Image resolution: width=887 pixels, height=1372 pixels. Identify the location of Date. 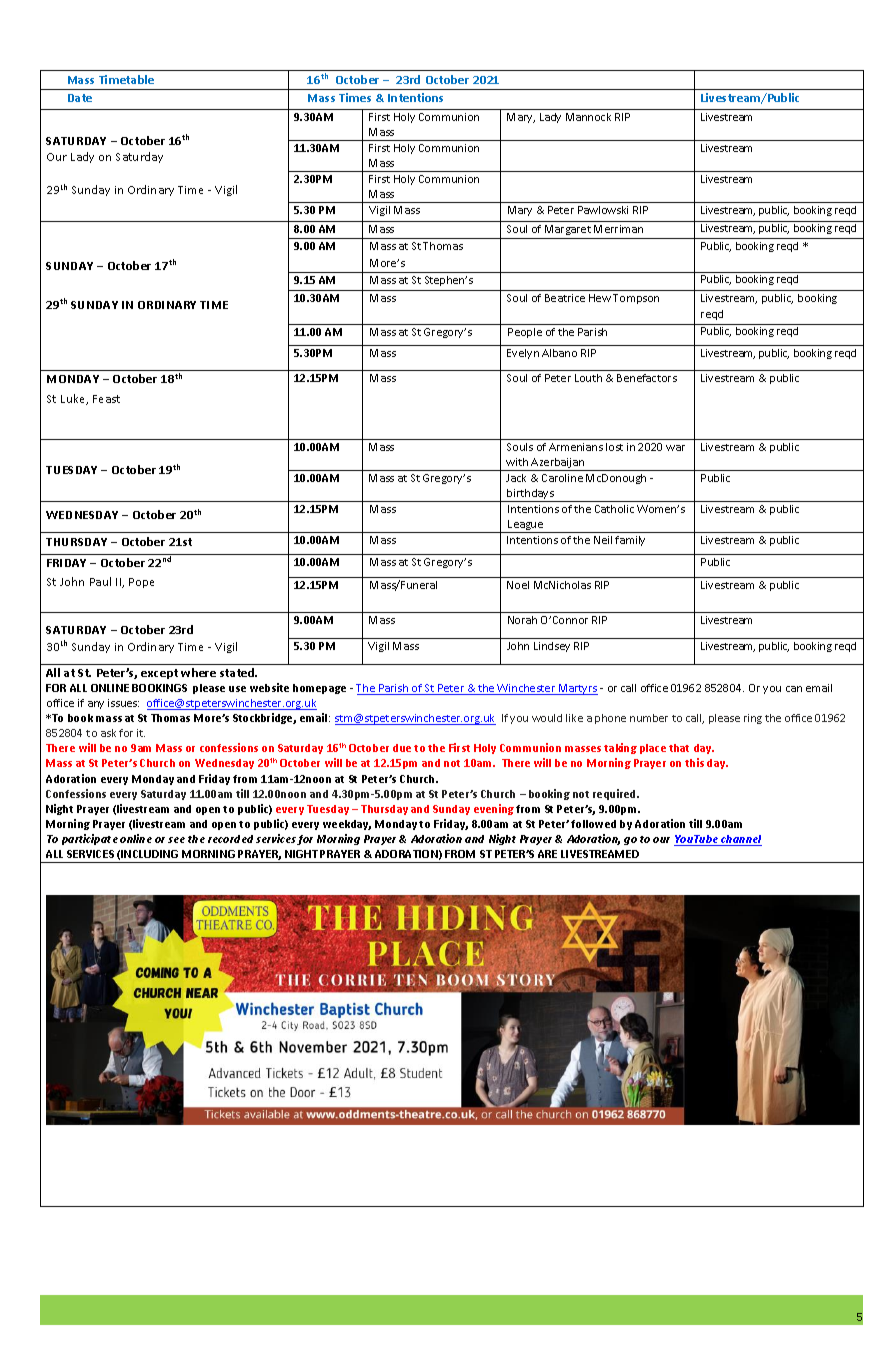
(80, 98).
